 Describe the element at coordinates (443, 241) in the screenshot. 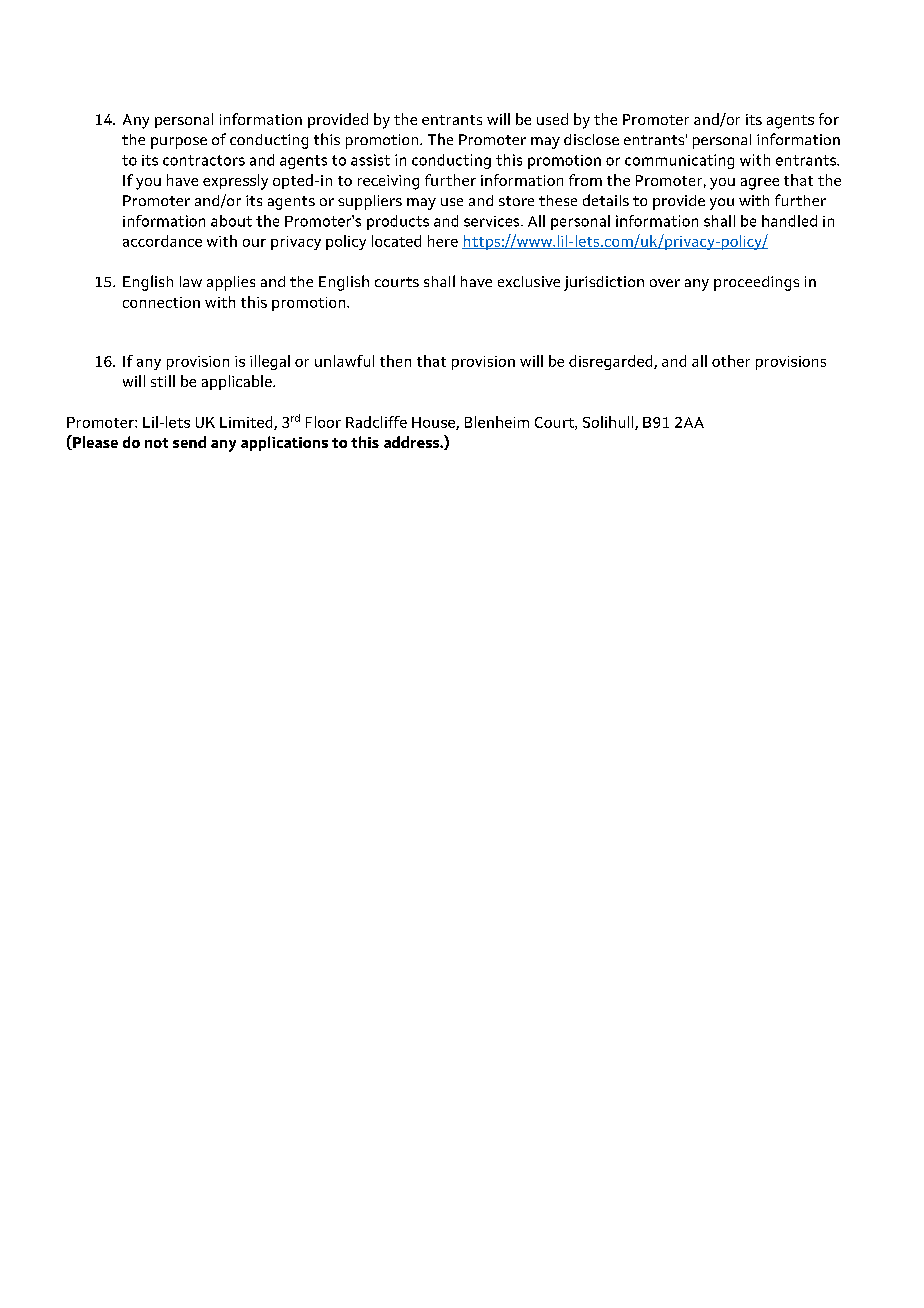

I see `here` at that location.
